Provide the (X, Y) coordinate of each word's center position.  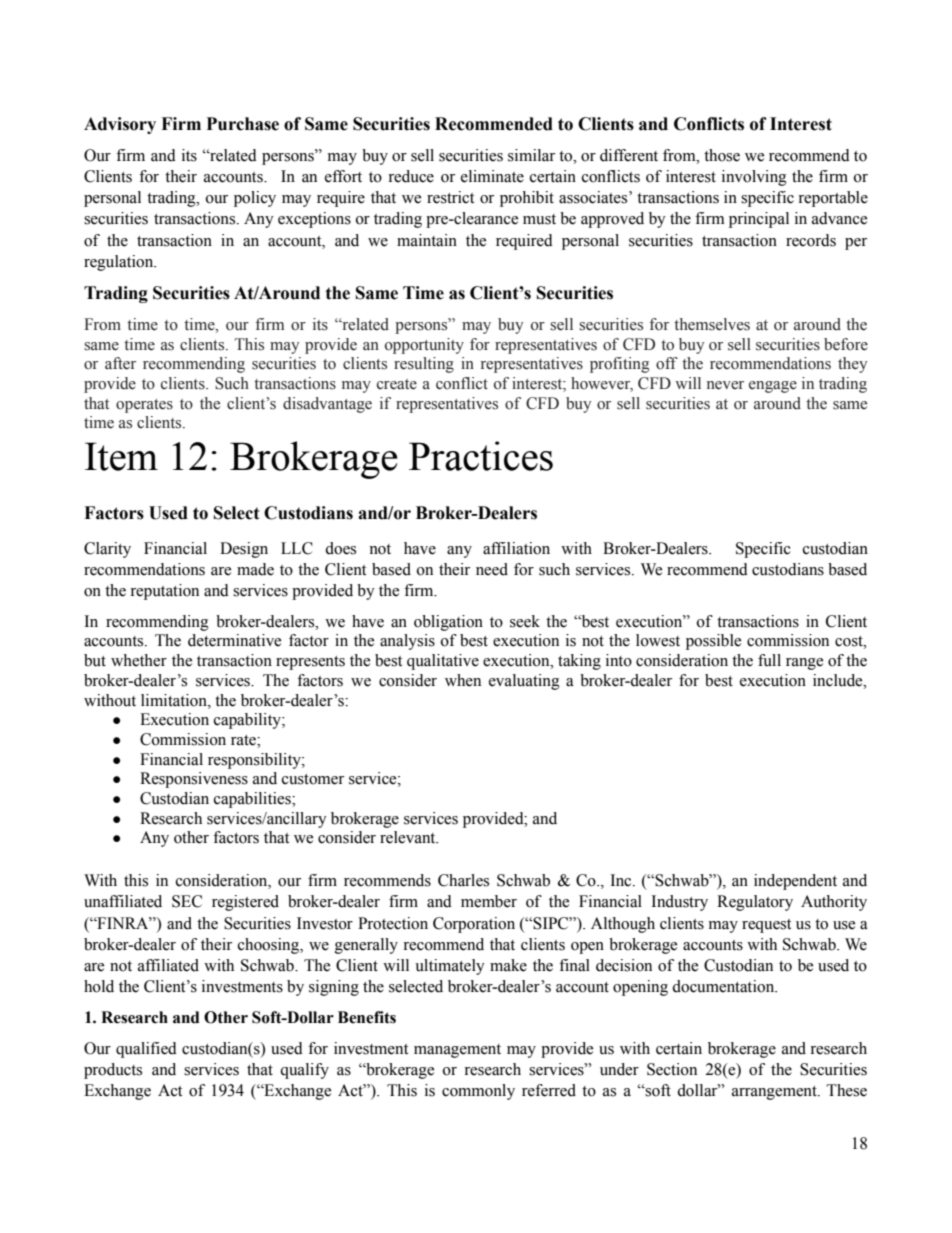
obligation (448, 623)
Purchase (243, 124)
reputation (164, 592)
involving (754, 178)
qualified (146, 1050)
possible (713, 642)
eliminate (492, 176)
